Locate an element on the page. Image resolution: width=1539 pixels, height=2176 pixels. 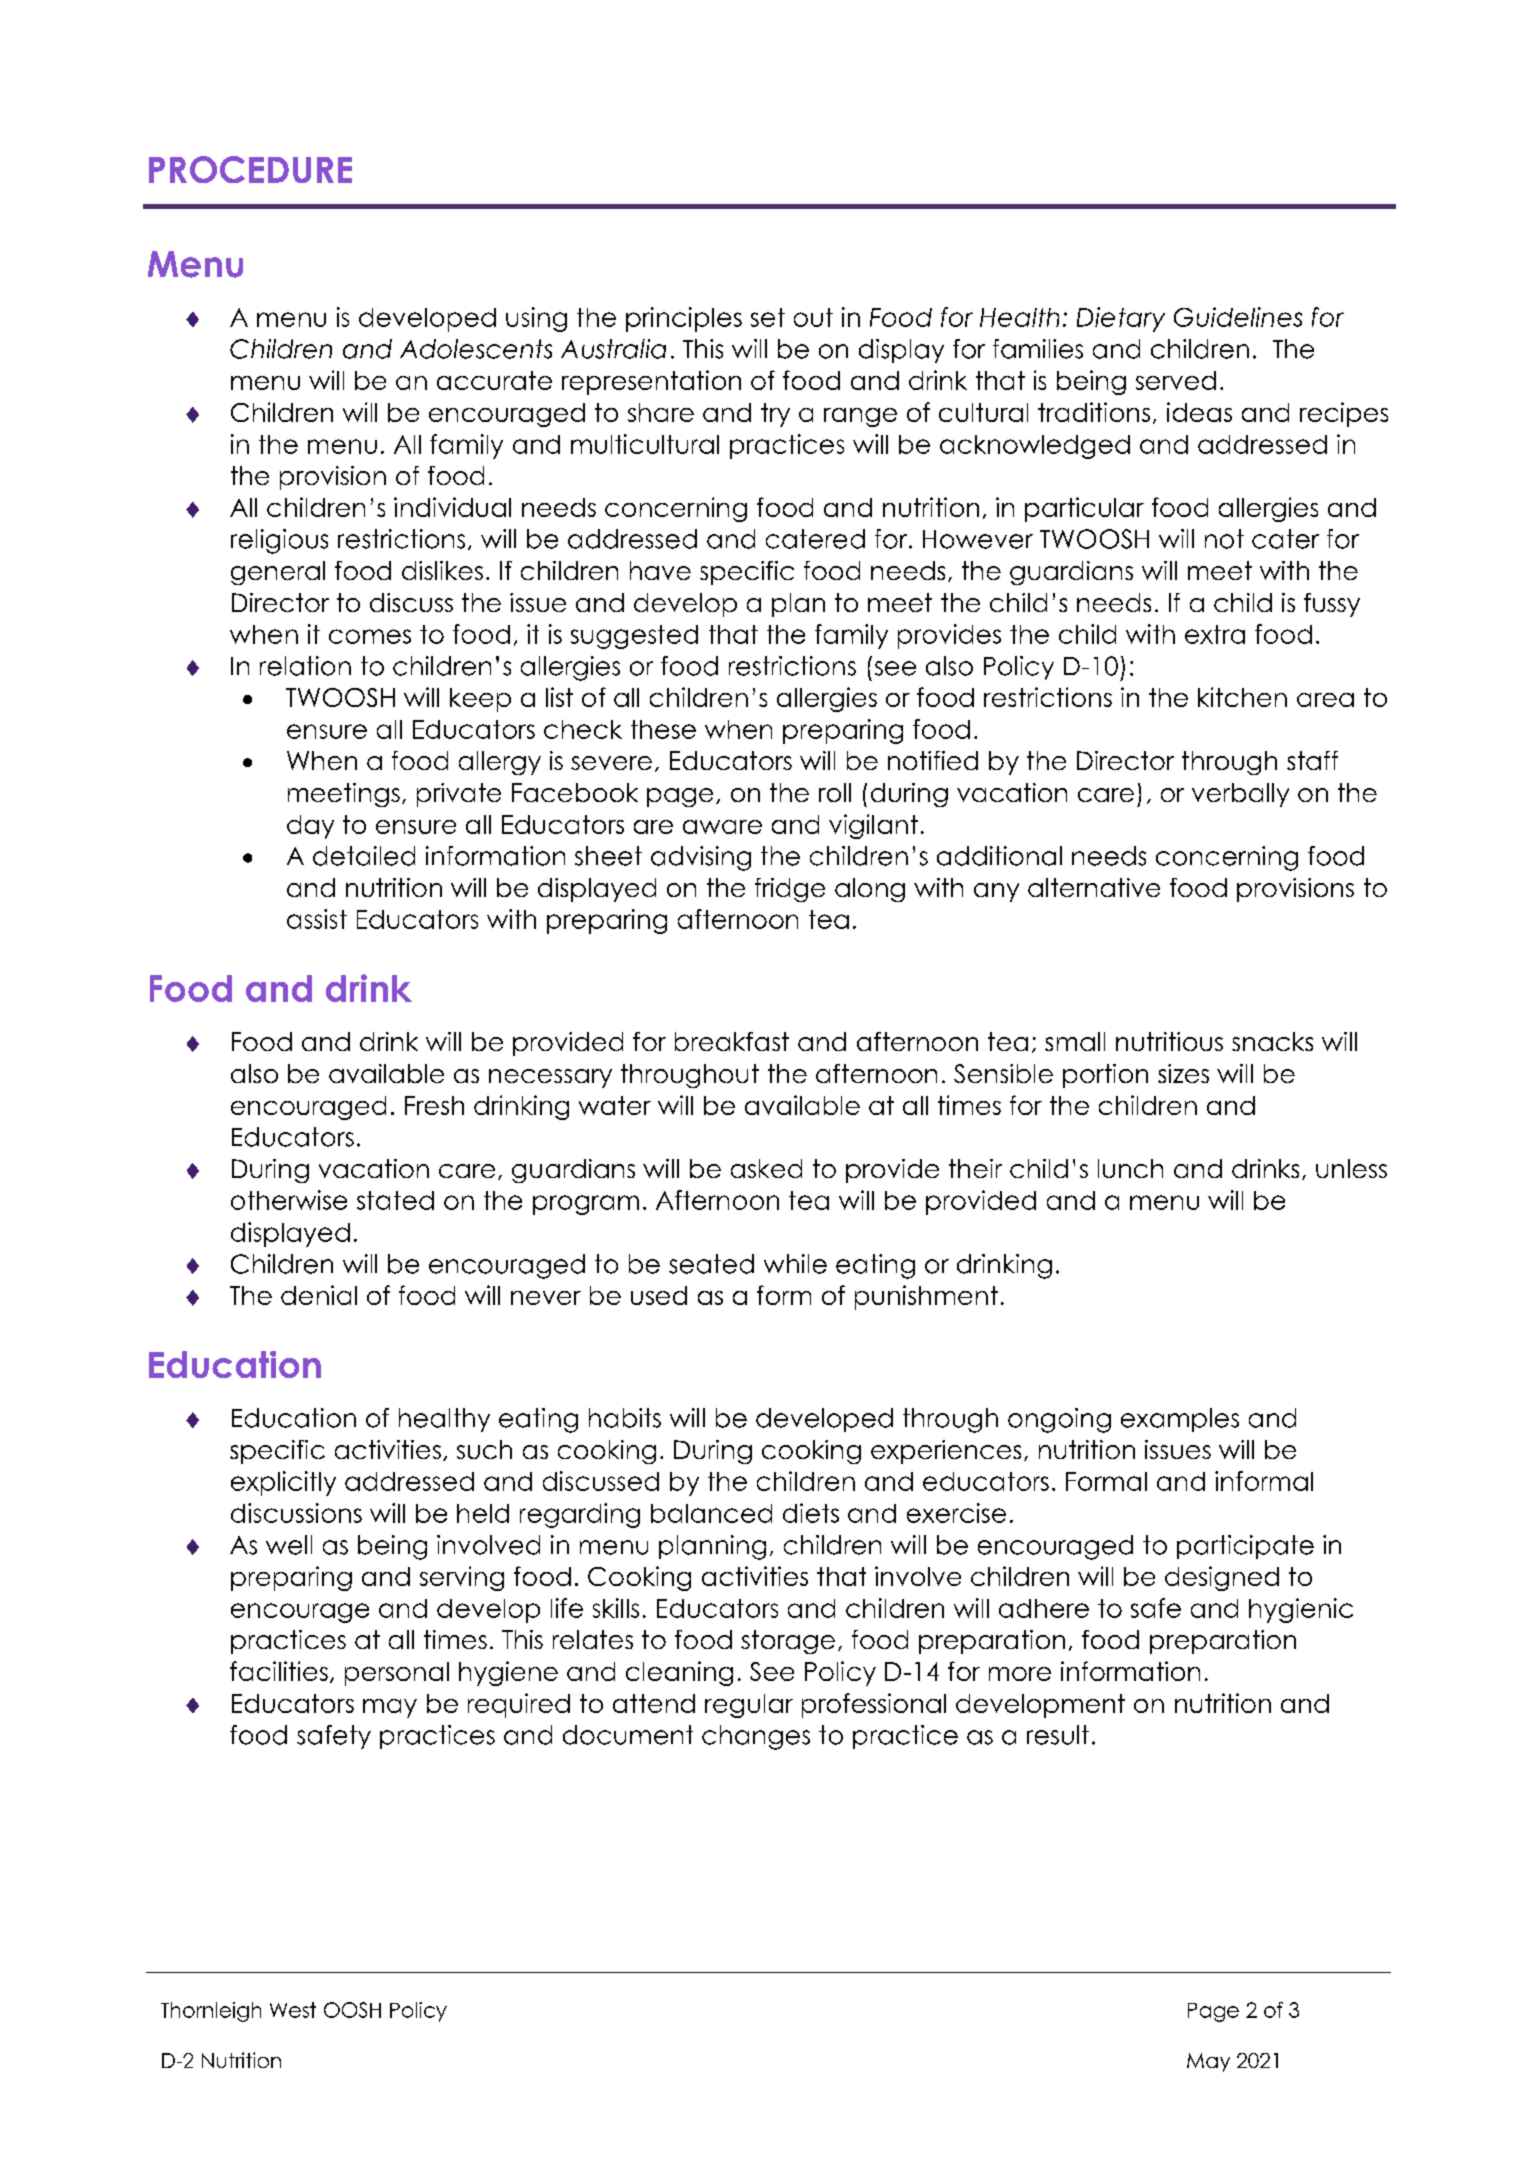
West is located at coordinates (293, 2010).
